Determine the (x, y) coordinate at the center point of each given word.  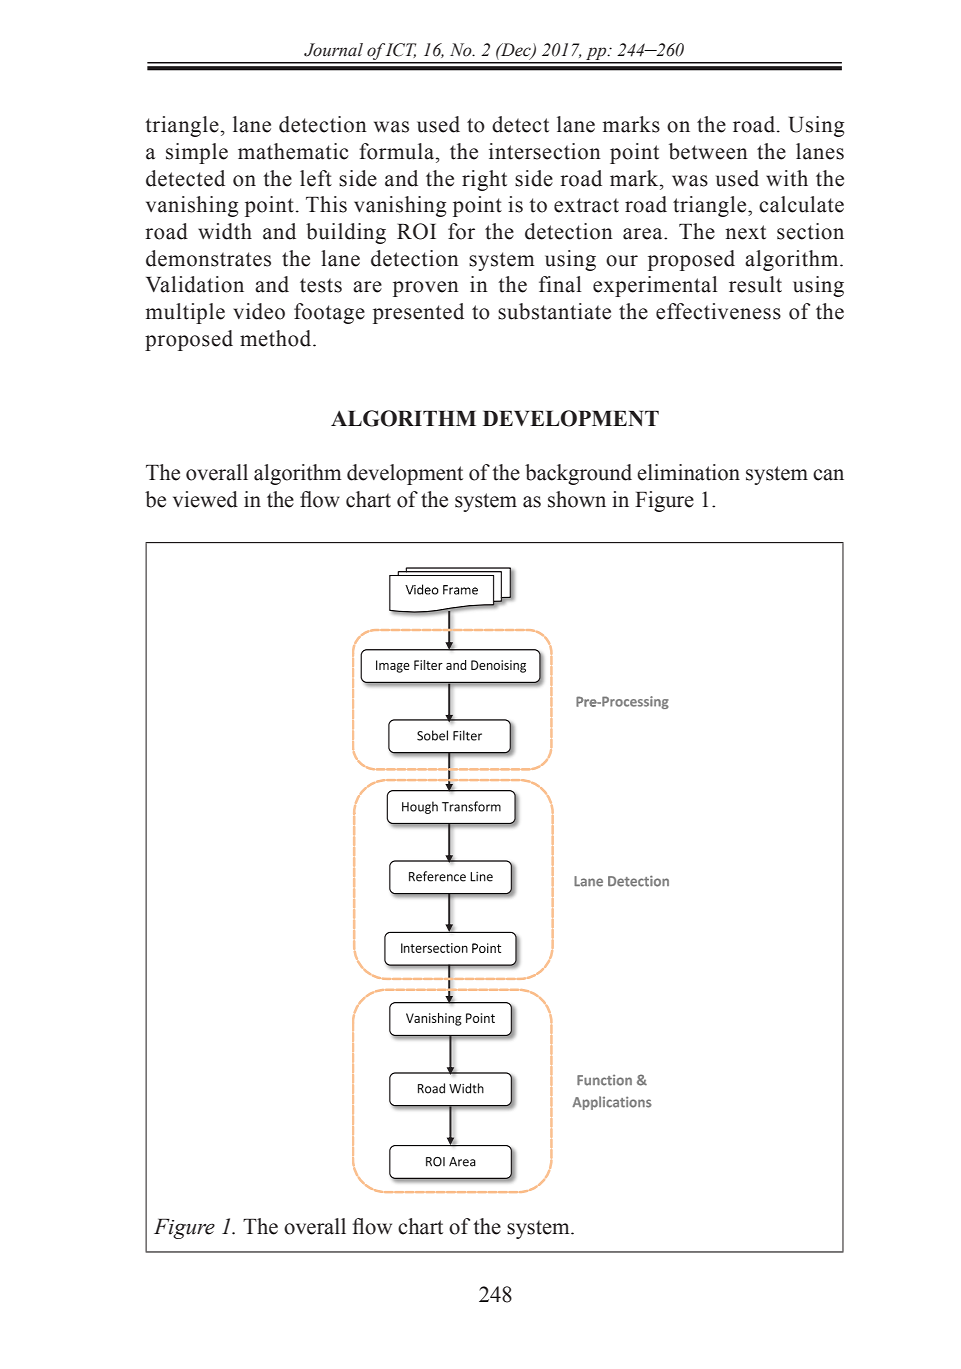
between (708, 151)
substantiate (554, 311)
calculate (801, 204)
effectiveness (718, 311)
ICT (401, 50)
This (326, 204)
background (578, 474)
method (277, 338)
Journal (333, 50)
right (484, 180)
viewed (205, 499)
